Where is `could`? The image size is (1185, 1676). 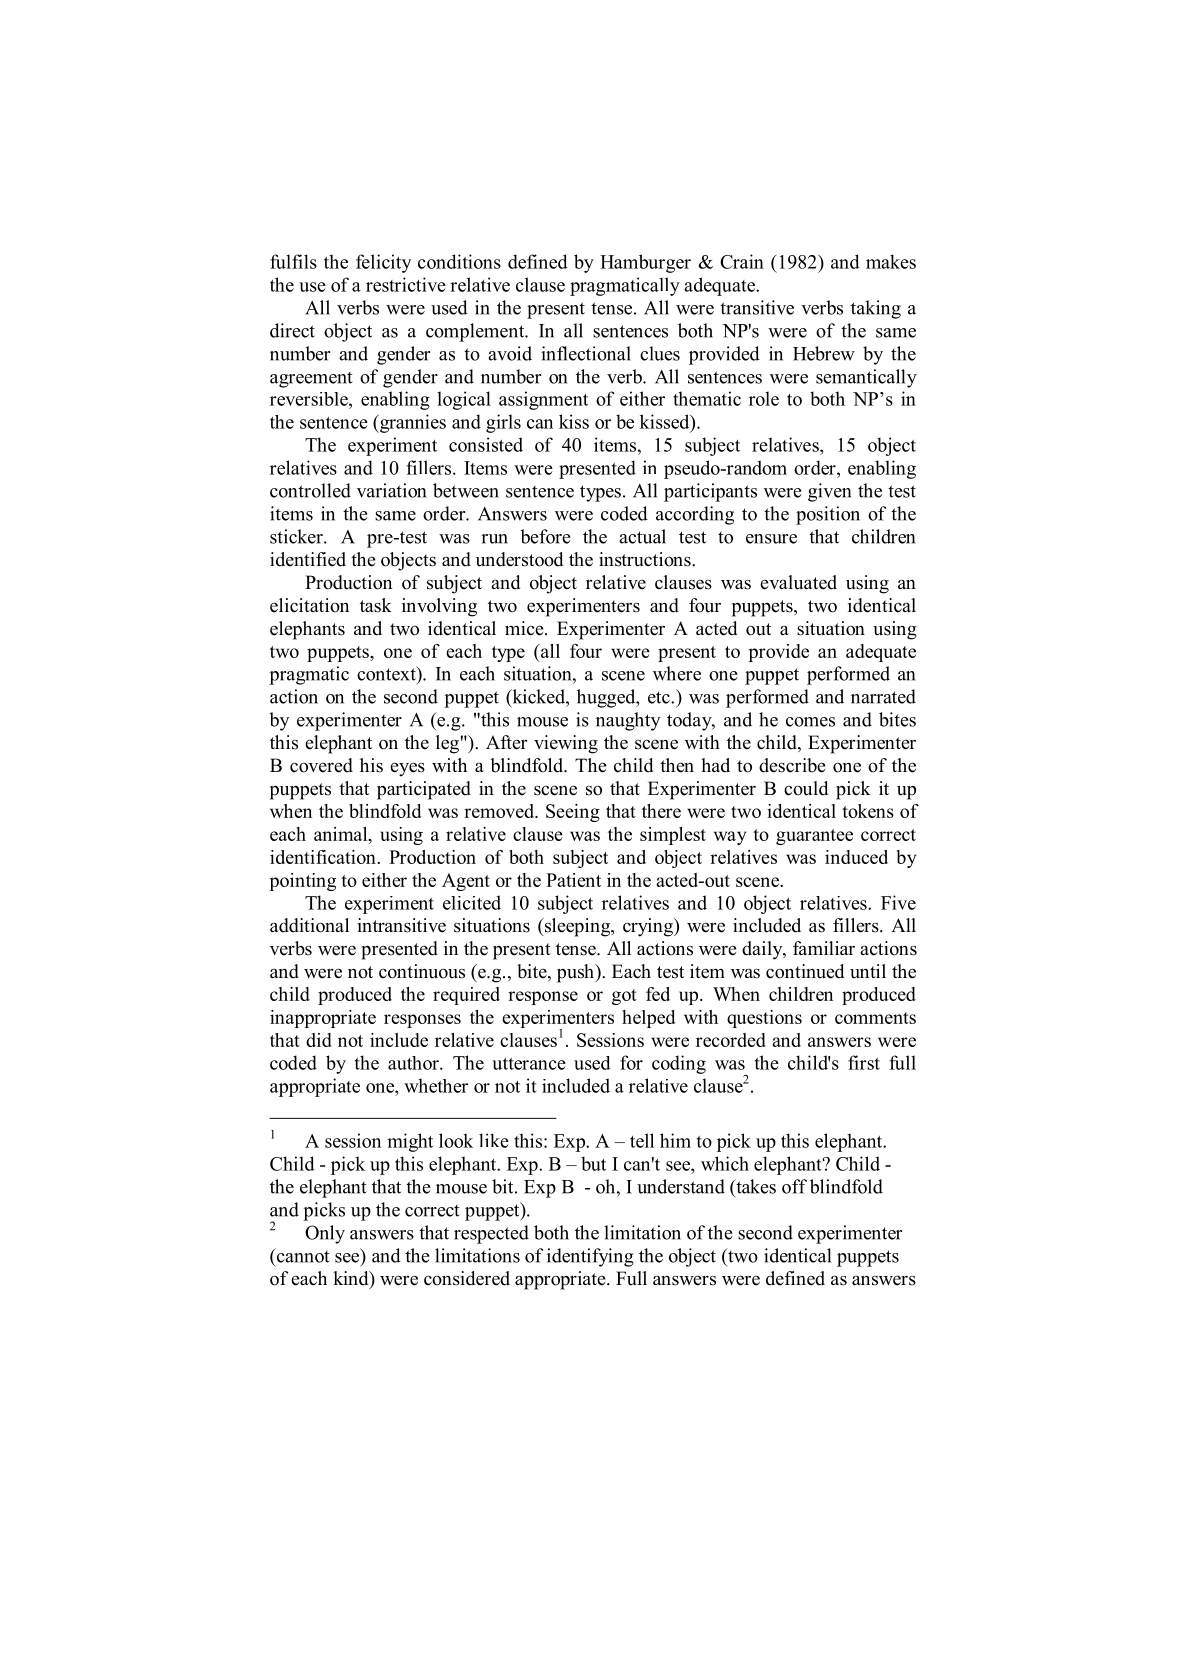 could is located at coordinates (806, 788).
